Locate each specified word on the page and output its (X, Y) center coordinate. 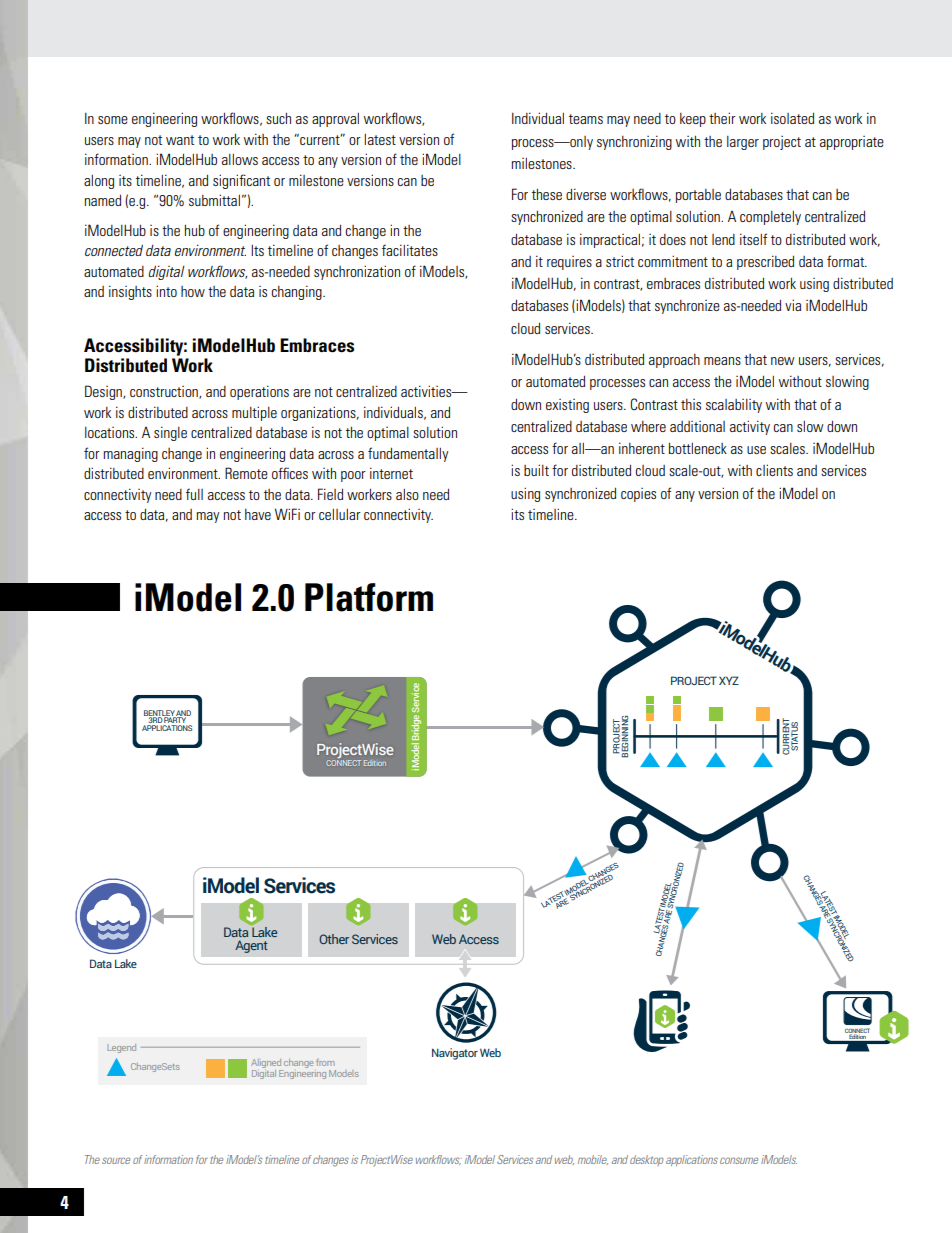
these (547, 194)
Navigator (455, 1054)
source (116, 1160)
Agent (251, 946)
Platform (369, 597)
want (180, 140)
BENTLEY (160, 714)
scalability (734, 406)
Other (334, 939)
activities (427, 391)
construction (165, 392)
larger (743, 143)
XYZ (729, 680)
